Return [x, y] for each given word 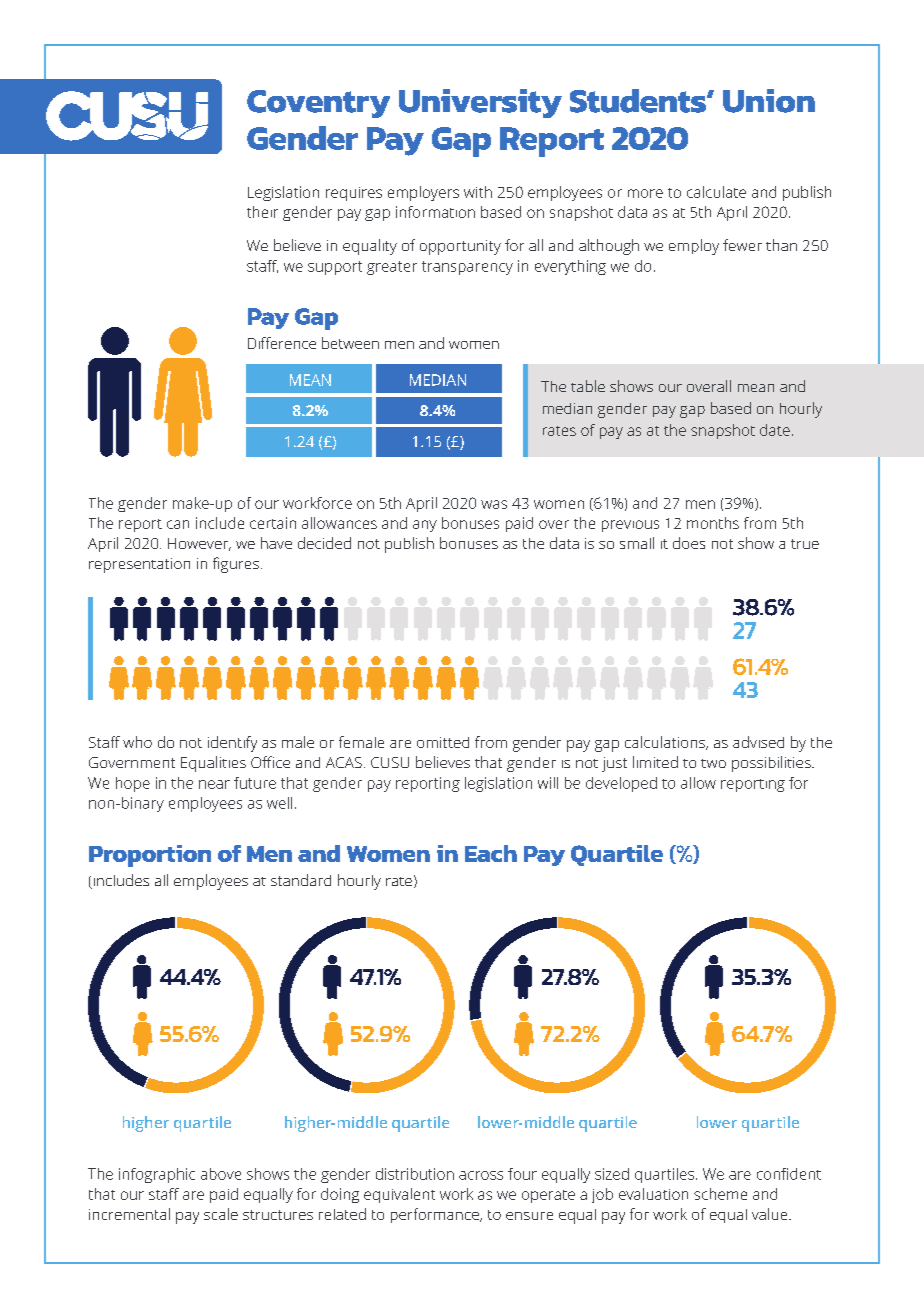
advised [758, 742]
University [480, 103]
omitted [443, 742]
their [262, 212]
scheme [720, 1194]
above [221, 1174]
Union [769, 101]
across [481, 1175]
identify [232, 744]
